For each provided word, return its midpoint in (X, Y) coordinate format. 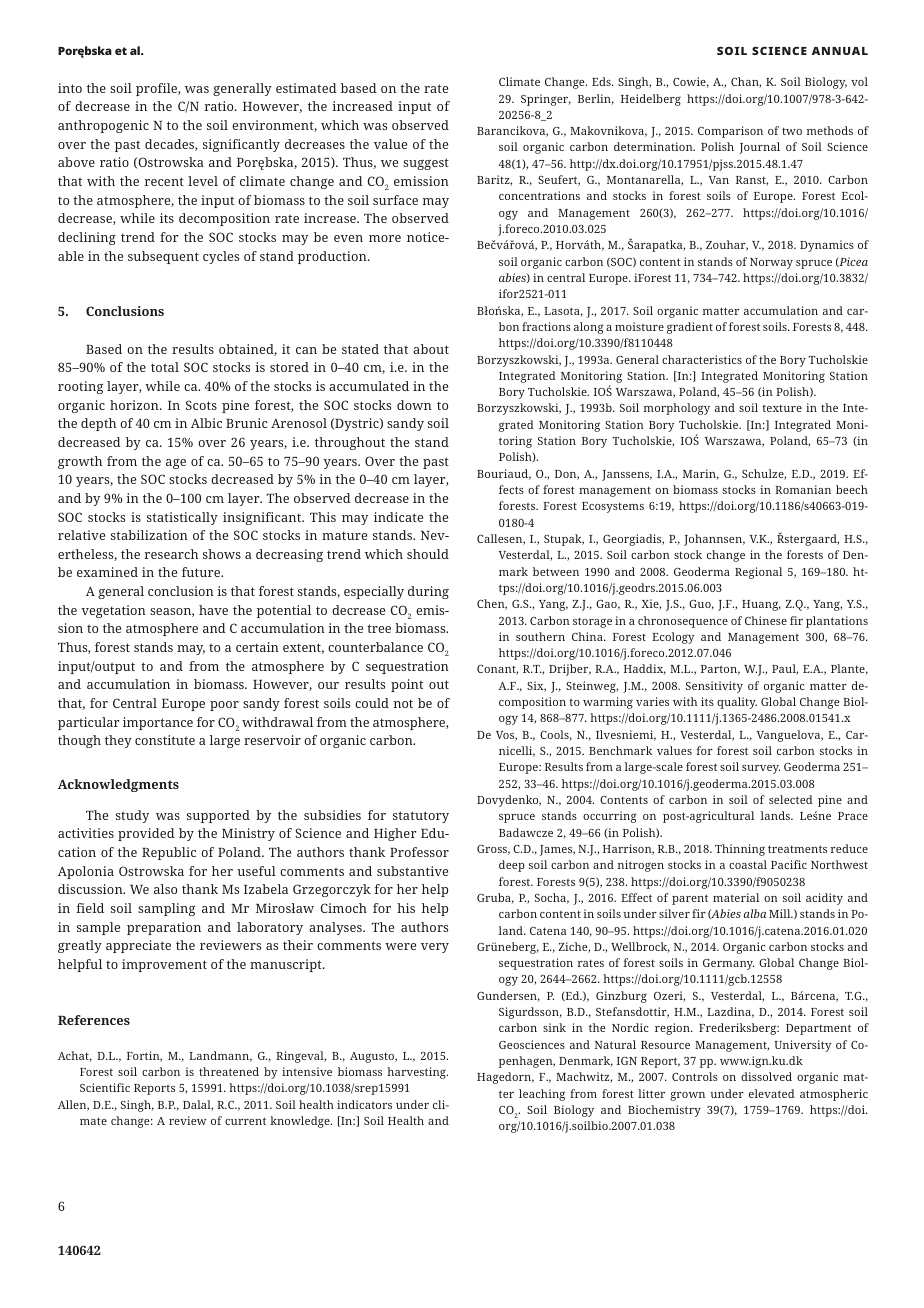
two (792, 131)
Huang (761, 605)
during (428, 592)
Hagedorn (505, 1078)
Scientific (105, 1087)
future (202, 572)
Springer (546, 100)
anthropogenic (103, 126)
